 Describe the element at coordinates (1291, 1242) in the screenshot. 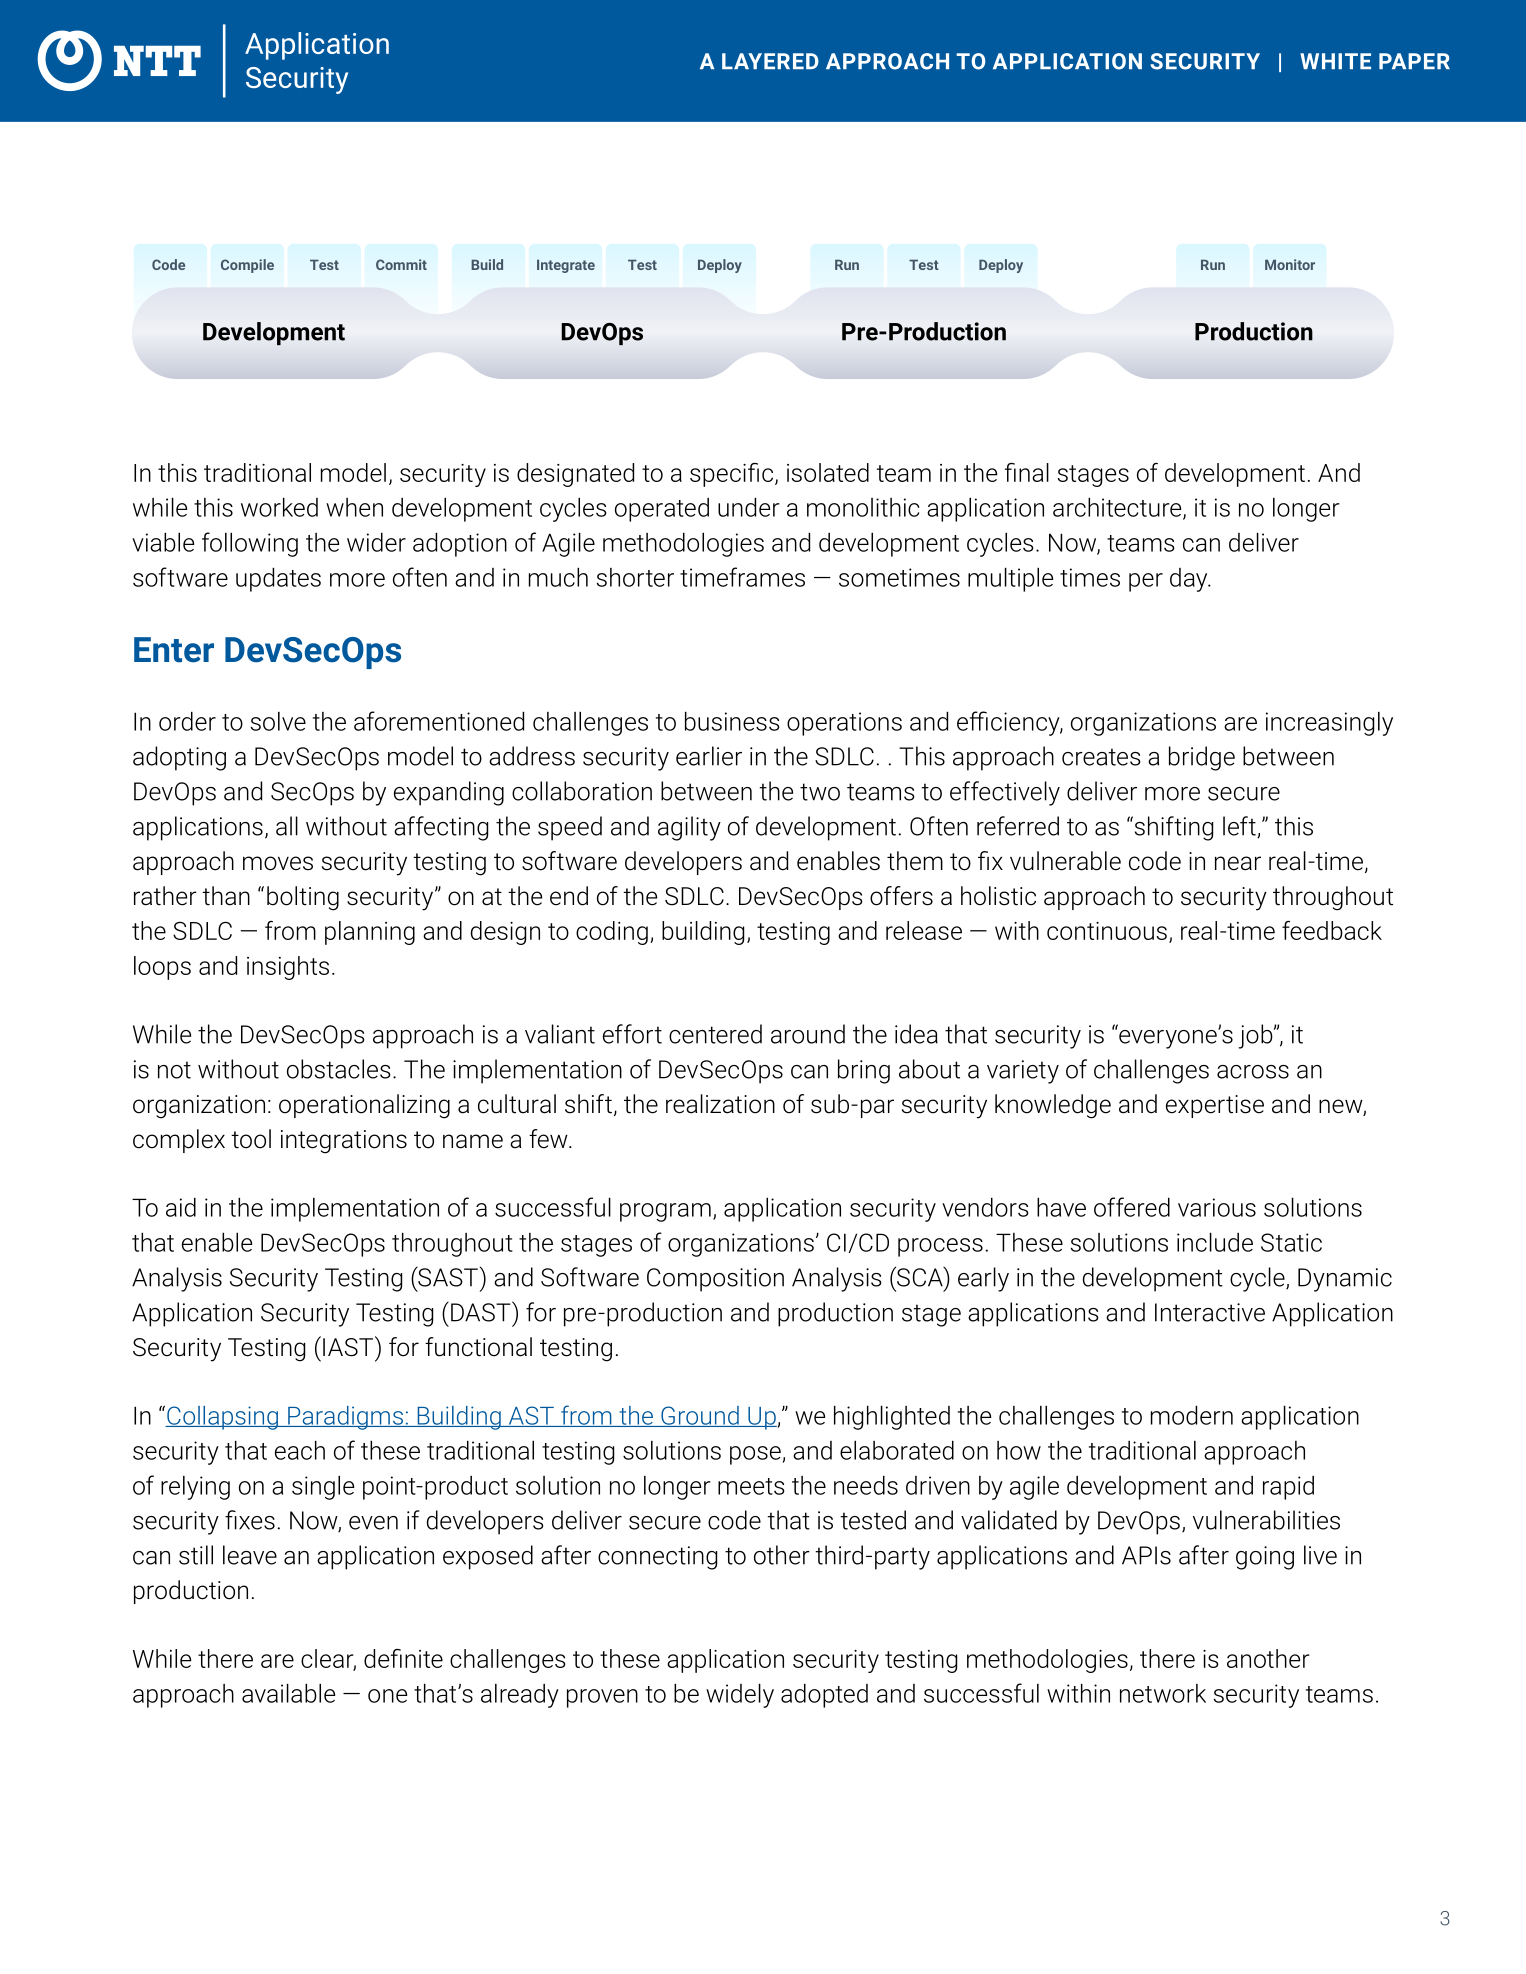

I see `Static` at that location.
